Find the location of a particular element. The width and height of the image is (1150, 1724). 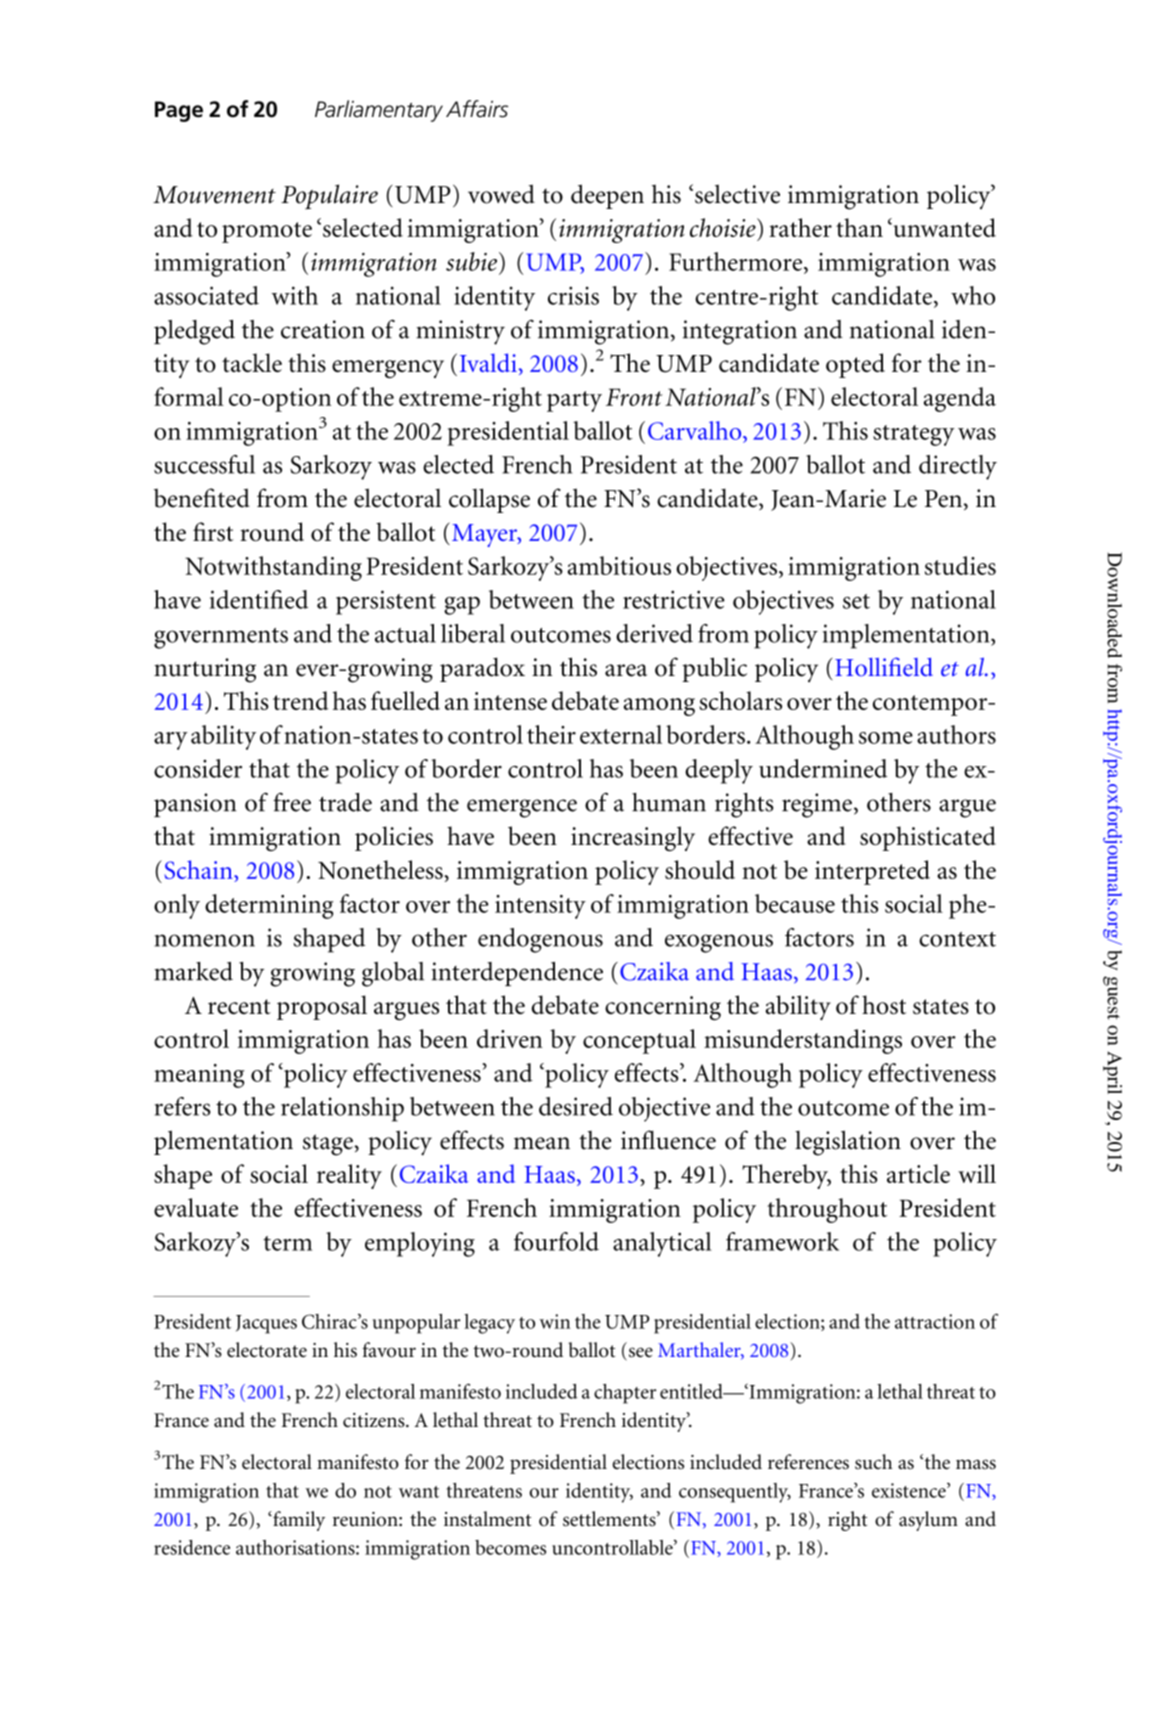

free is located at coordinates (292, 802).
